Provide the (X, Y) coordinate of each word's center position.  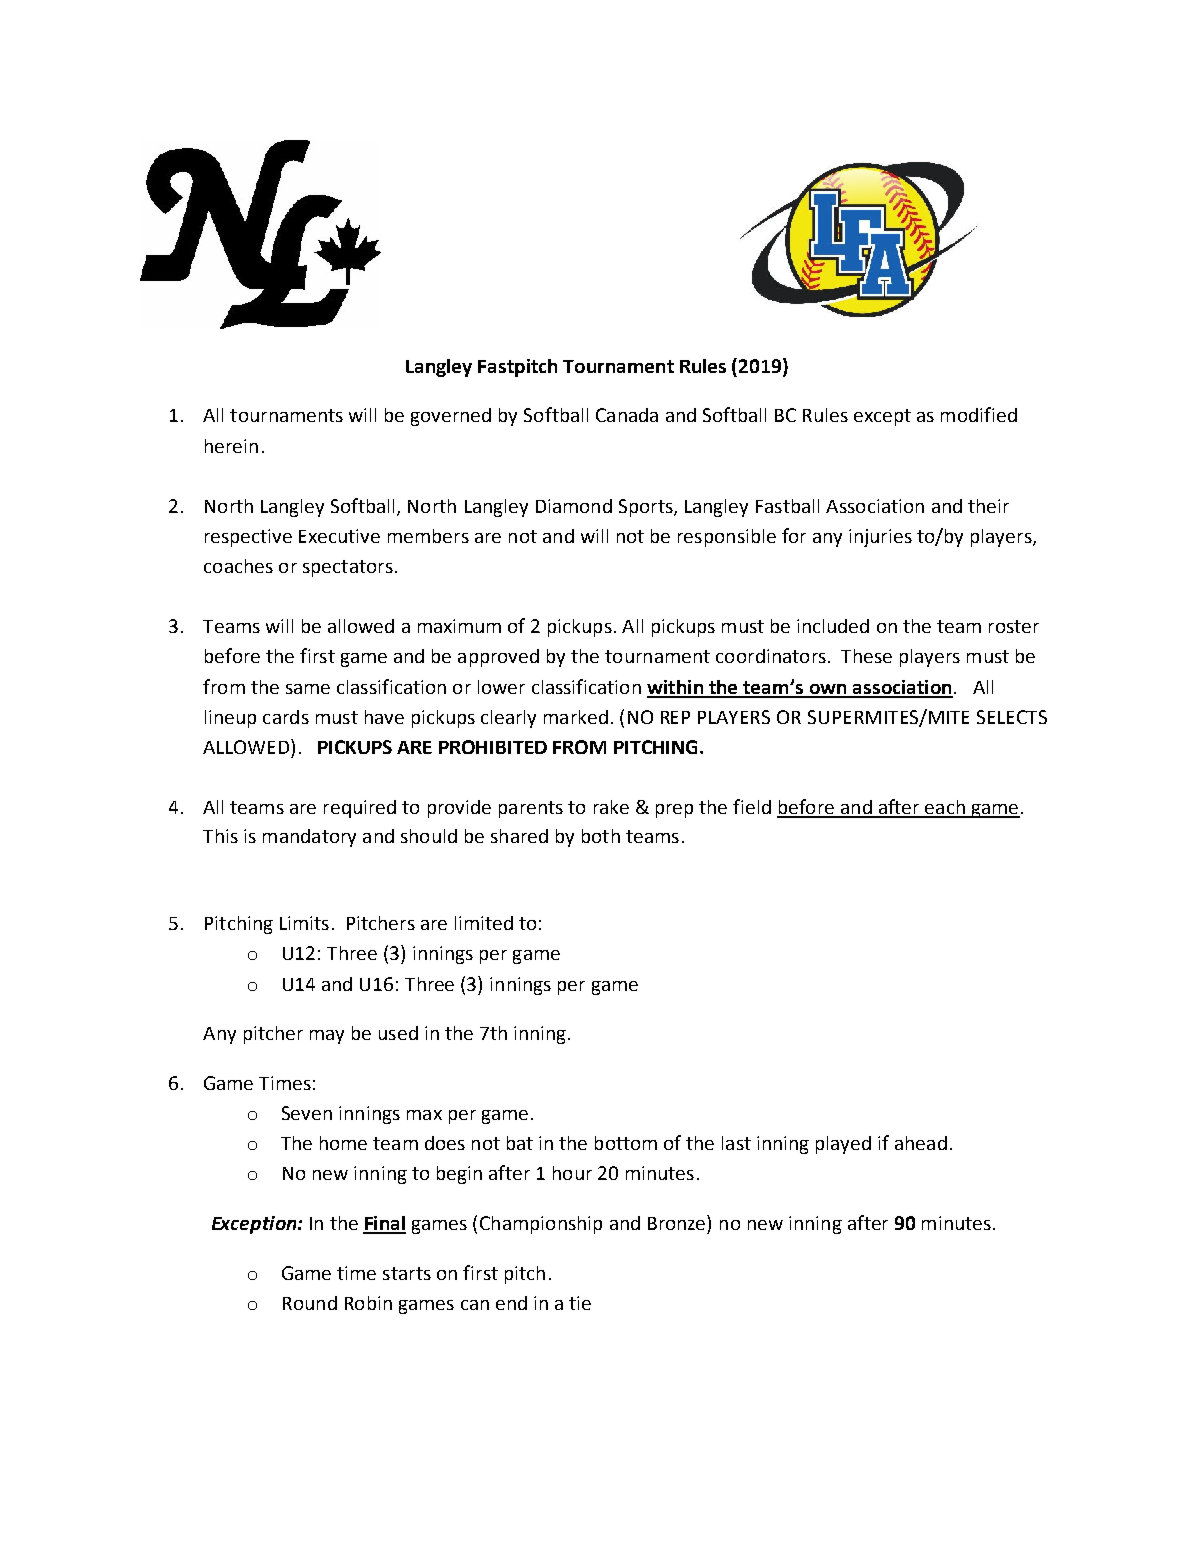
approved (498, 658)
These (866, 656)
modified (979, 414)
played (843, 1145)
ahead (921, 1143)
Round (310, 1303)
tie (580, 1303)
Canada (627, 415)
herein (231, 446)
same (308, 689)
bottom (626, 1143)
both (601, 836)
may (327, 1037)
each (945, 808)
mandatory (309, 838)
